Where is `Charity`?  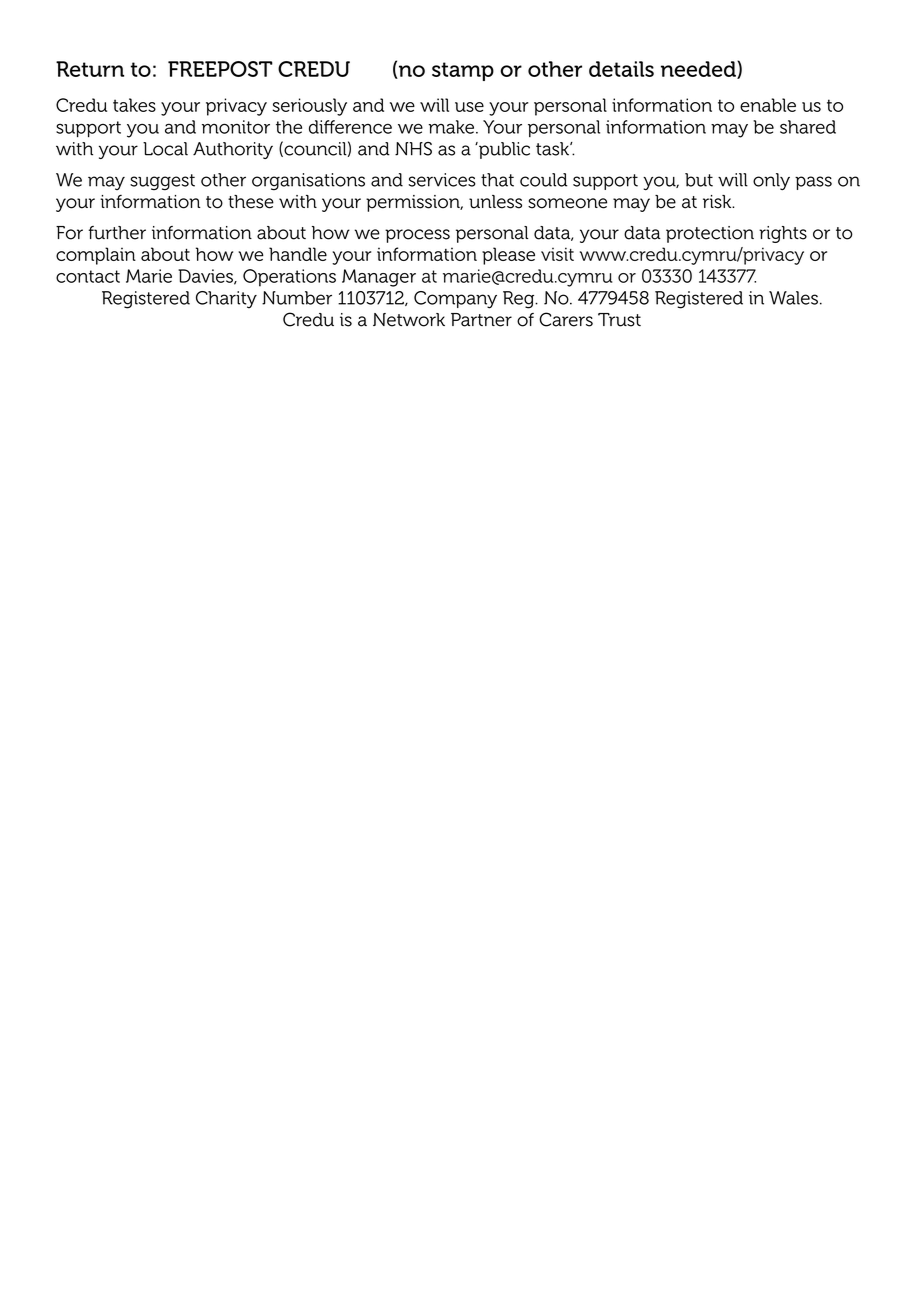
Charity is located at coordinates (226, 300).
